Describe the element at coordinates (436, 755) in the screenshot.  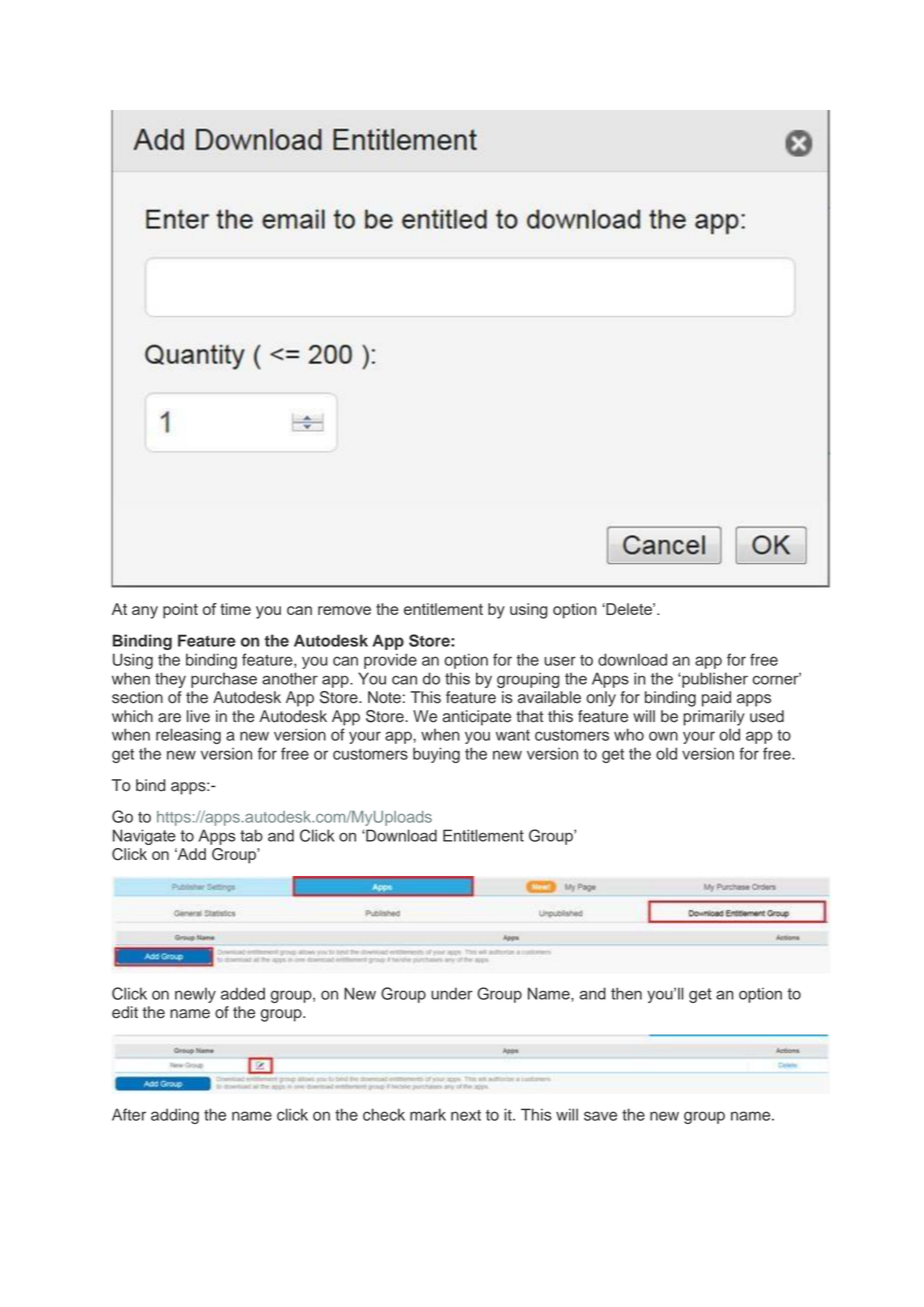
I see `buying` at that location.
